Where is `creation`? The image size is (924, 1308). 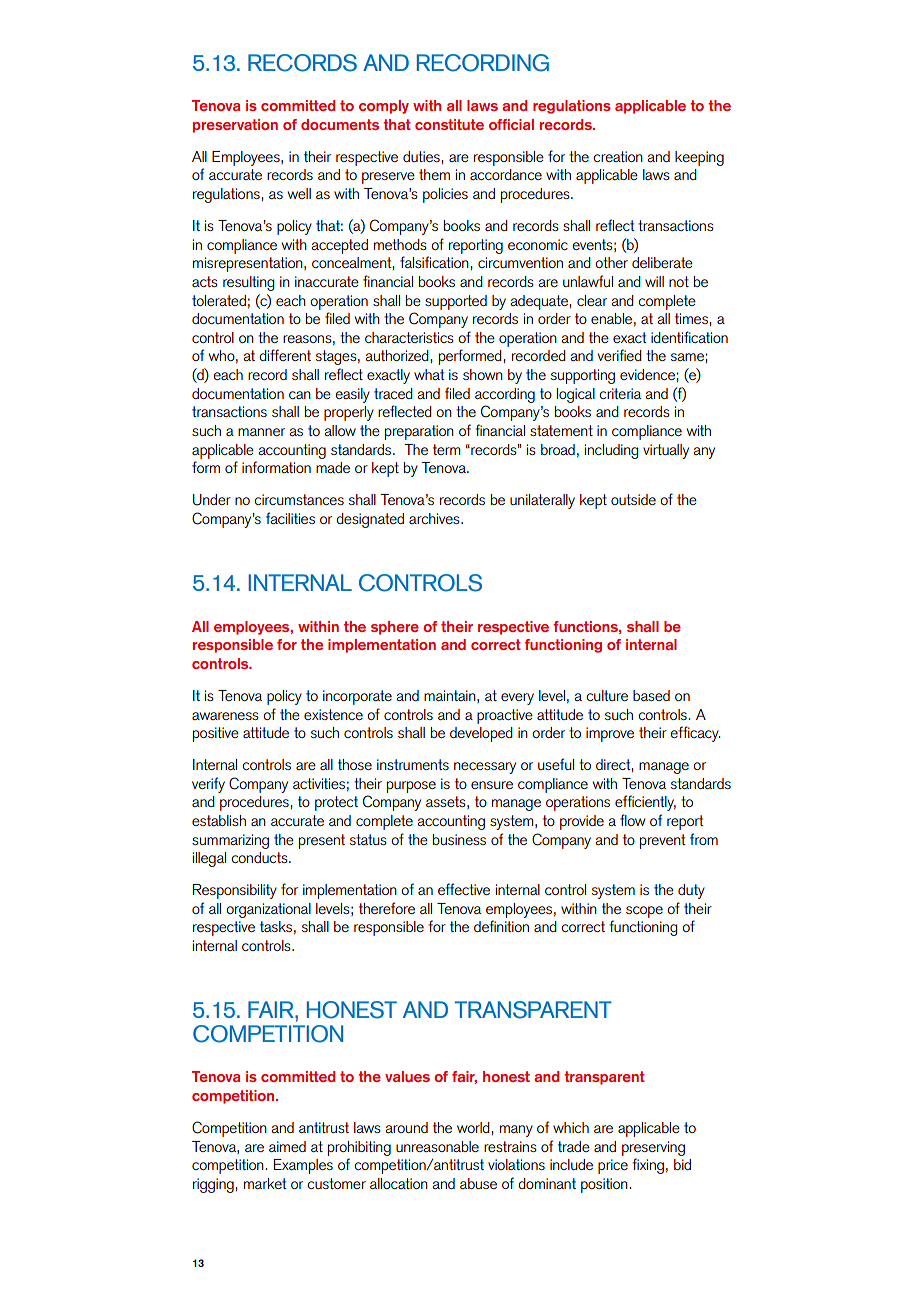 creation is located at coordinates (618, 156).
